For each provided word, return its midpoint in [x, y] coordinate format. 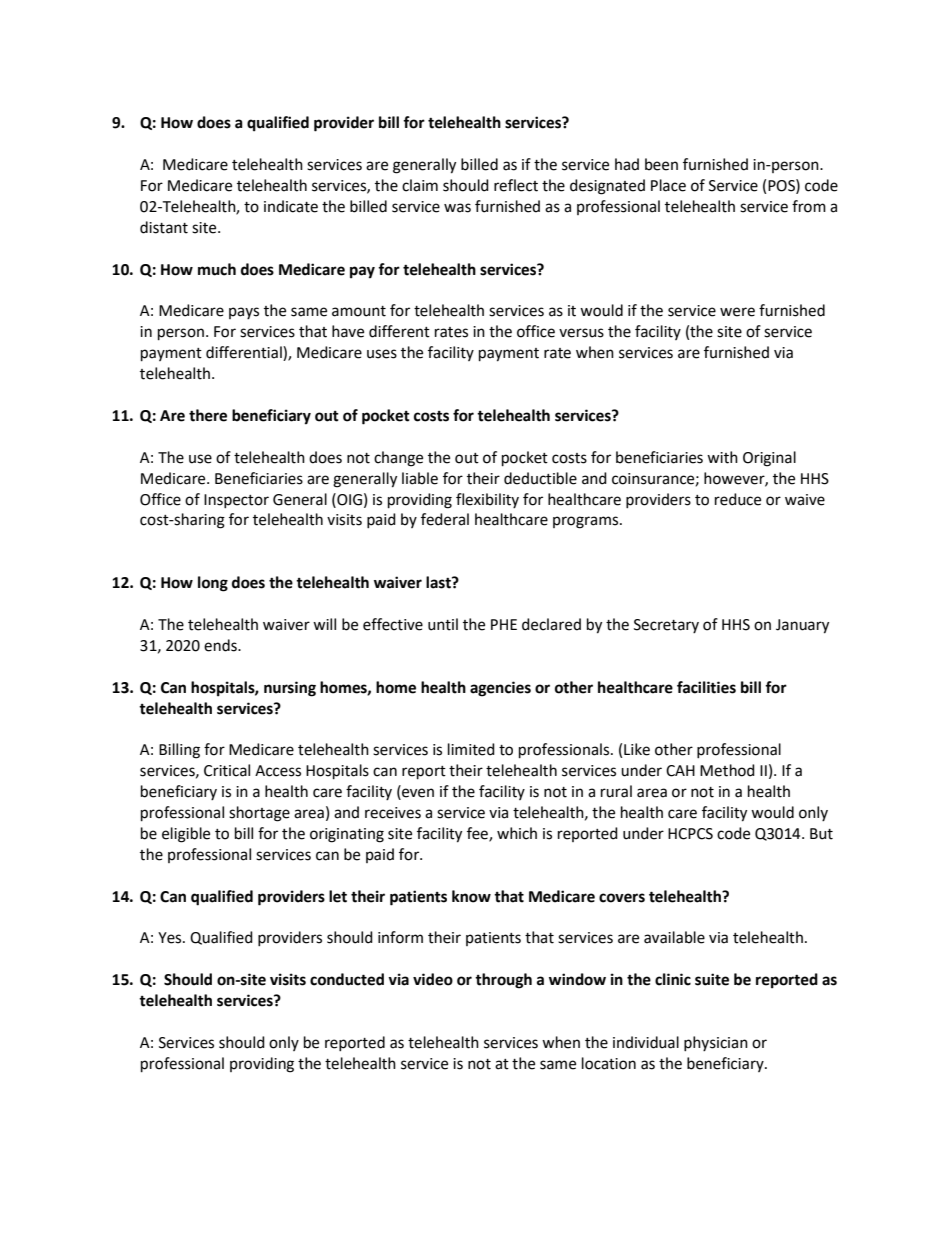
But [821, 834]
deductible [540, 478]
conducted [347, 979]
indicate [291, 206]
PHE [504, 624]
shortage [259, 814]
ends [221, 645]
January [802, 626]
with [722, 457]
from [809, 206]
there [208, 415]
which [517, 833]
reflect [516, 185]
